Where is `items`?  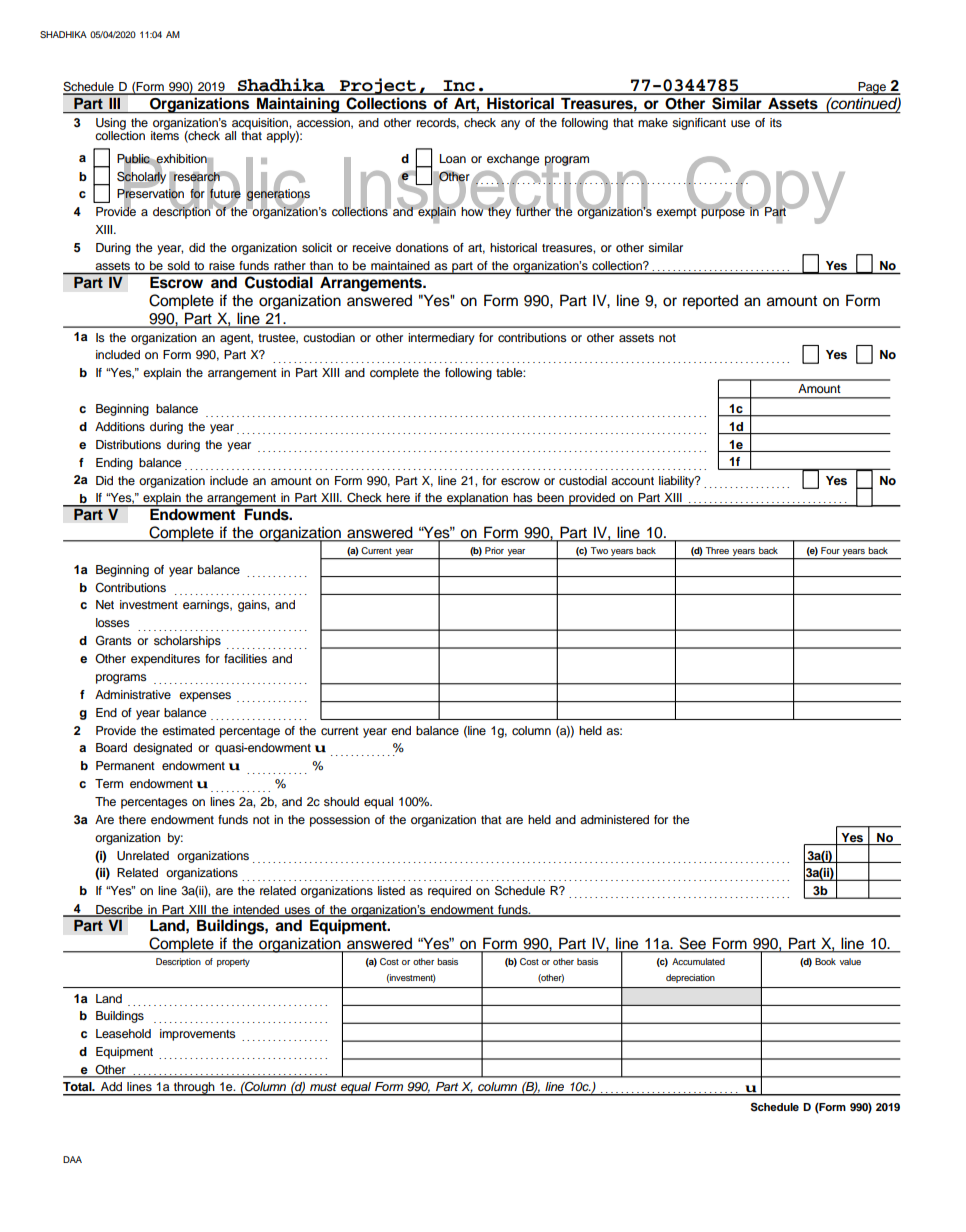
items is located at coordinates (165, 134).
